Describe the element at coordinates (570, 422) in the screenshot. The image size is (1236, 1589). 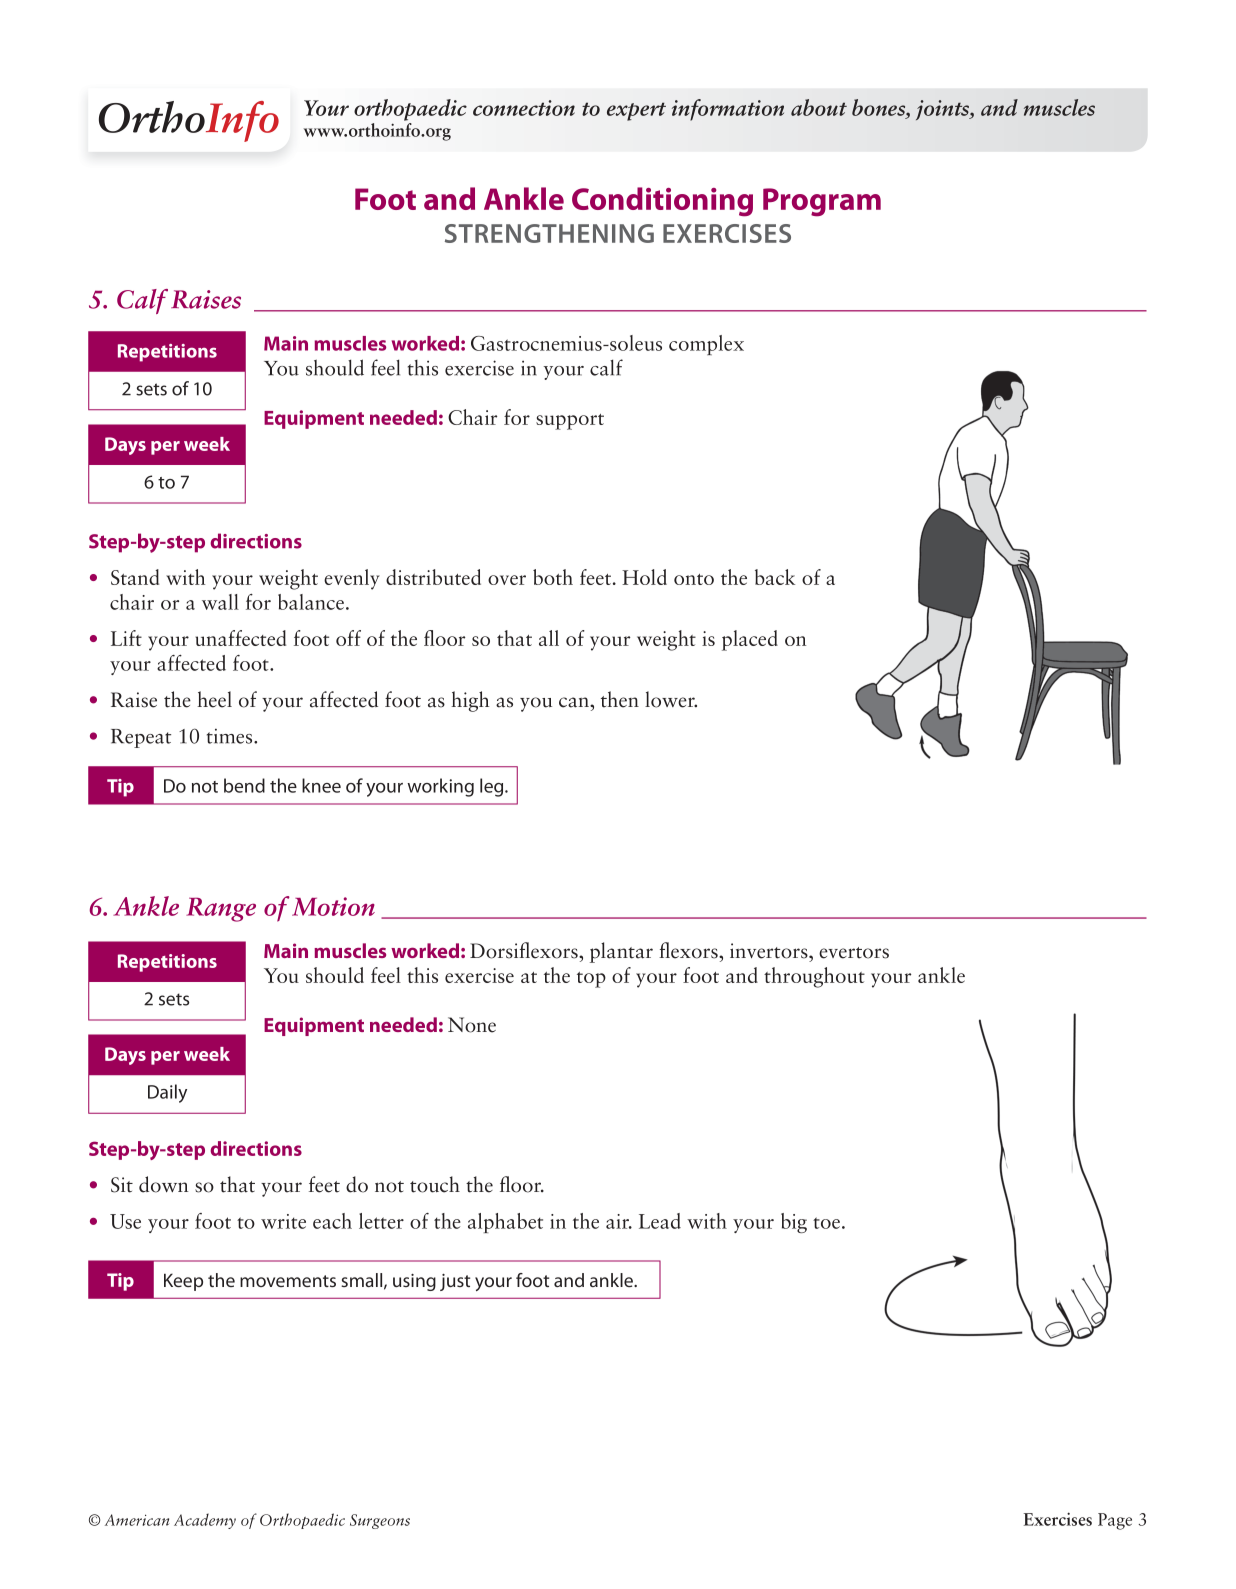
I see `support` at that location.
